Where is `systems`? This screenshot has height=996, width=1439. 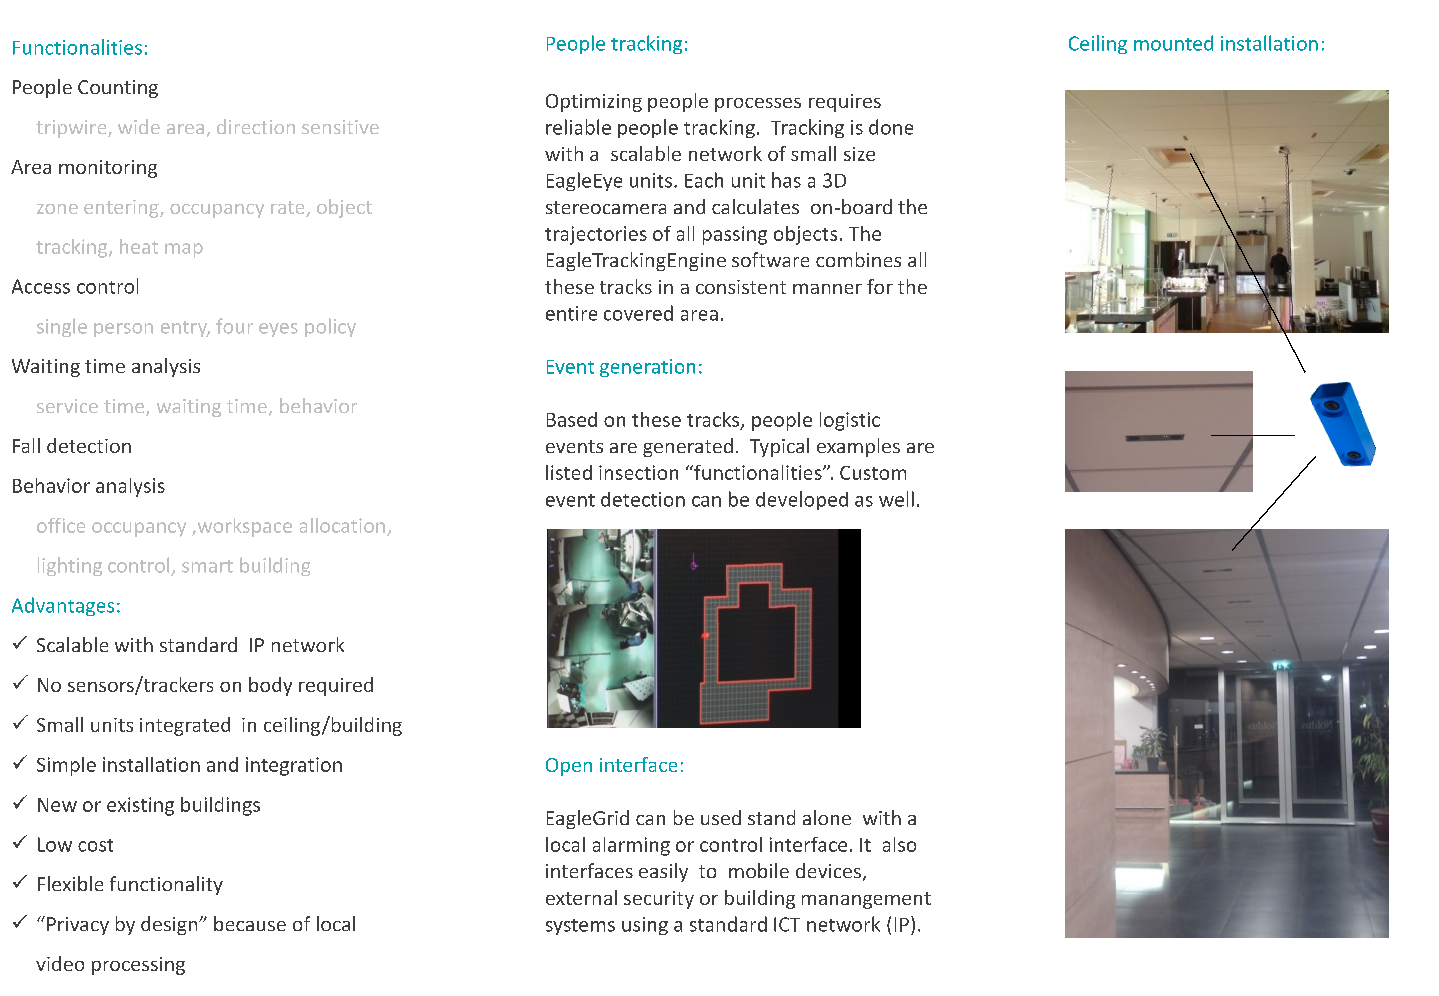
systems is located at coordinates (580, 927).
